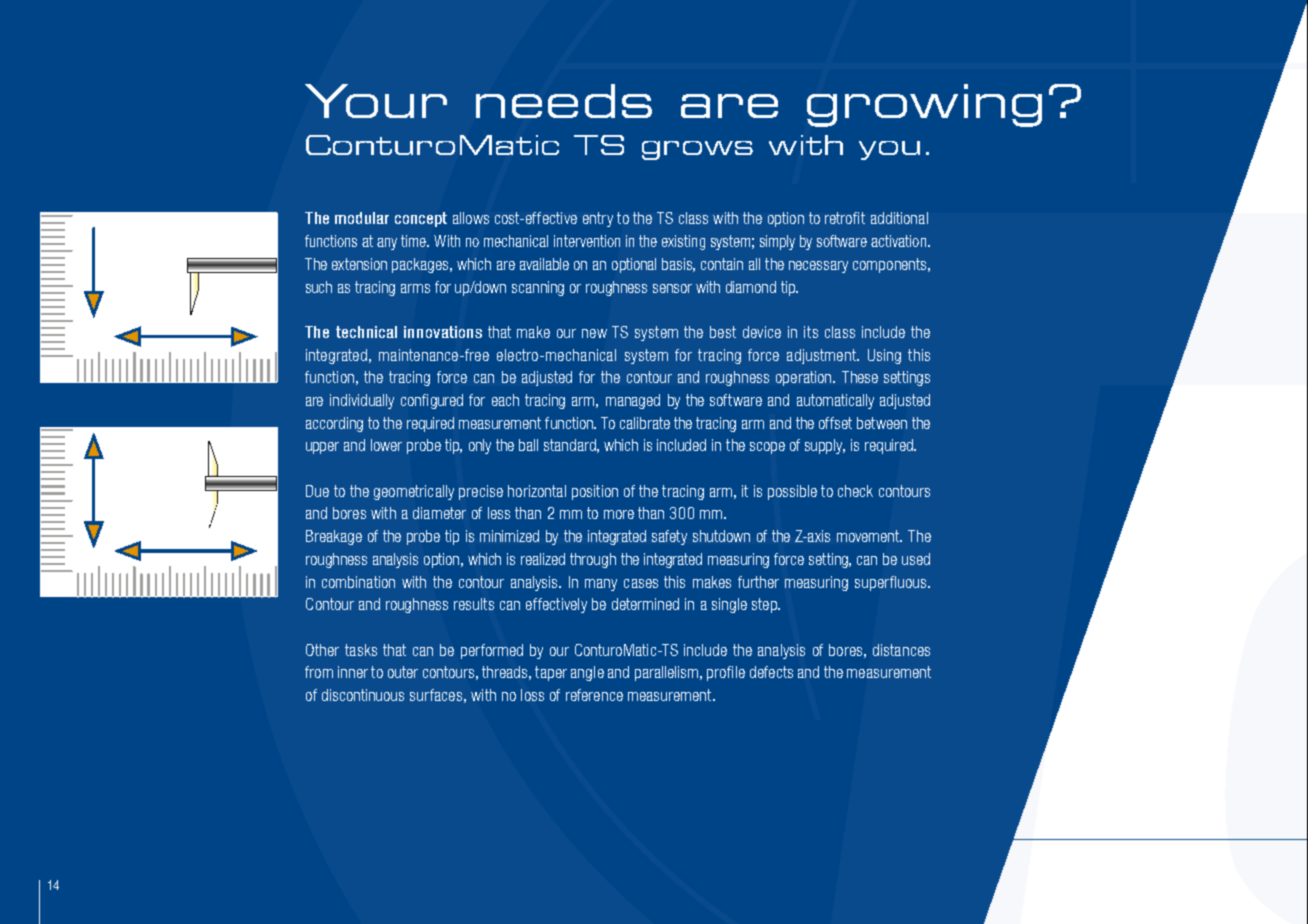 The height and width of the screenshot is (924, 1308). What do you see at coordinates (811, 332) in the screenshot?
I see `its` at bounding box center [811, 332].
